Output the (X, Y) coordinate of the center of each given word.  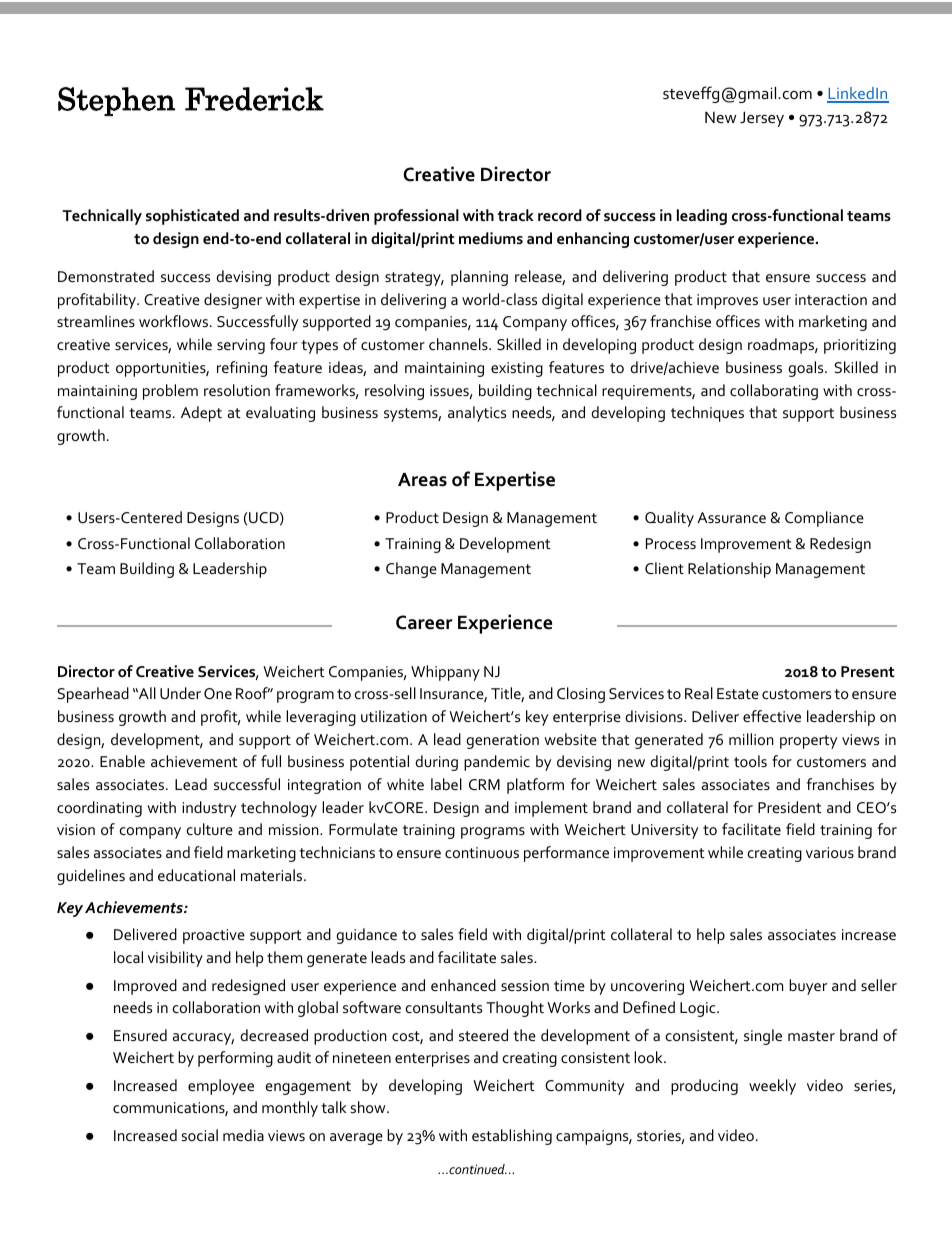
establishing (512, 1137)
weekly (772, 1087)
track (516, 215)
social (199, 1135)
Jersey (762, 119)
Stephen (116, 101)
